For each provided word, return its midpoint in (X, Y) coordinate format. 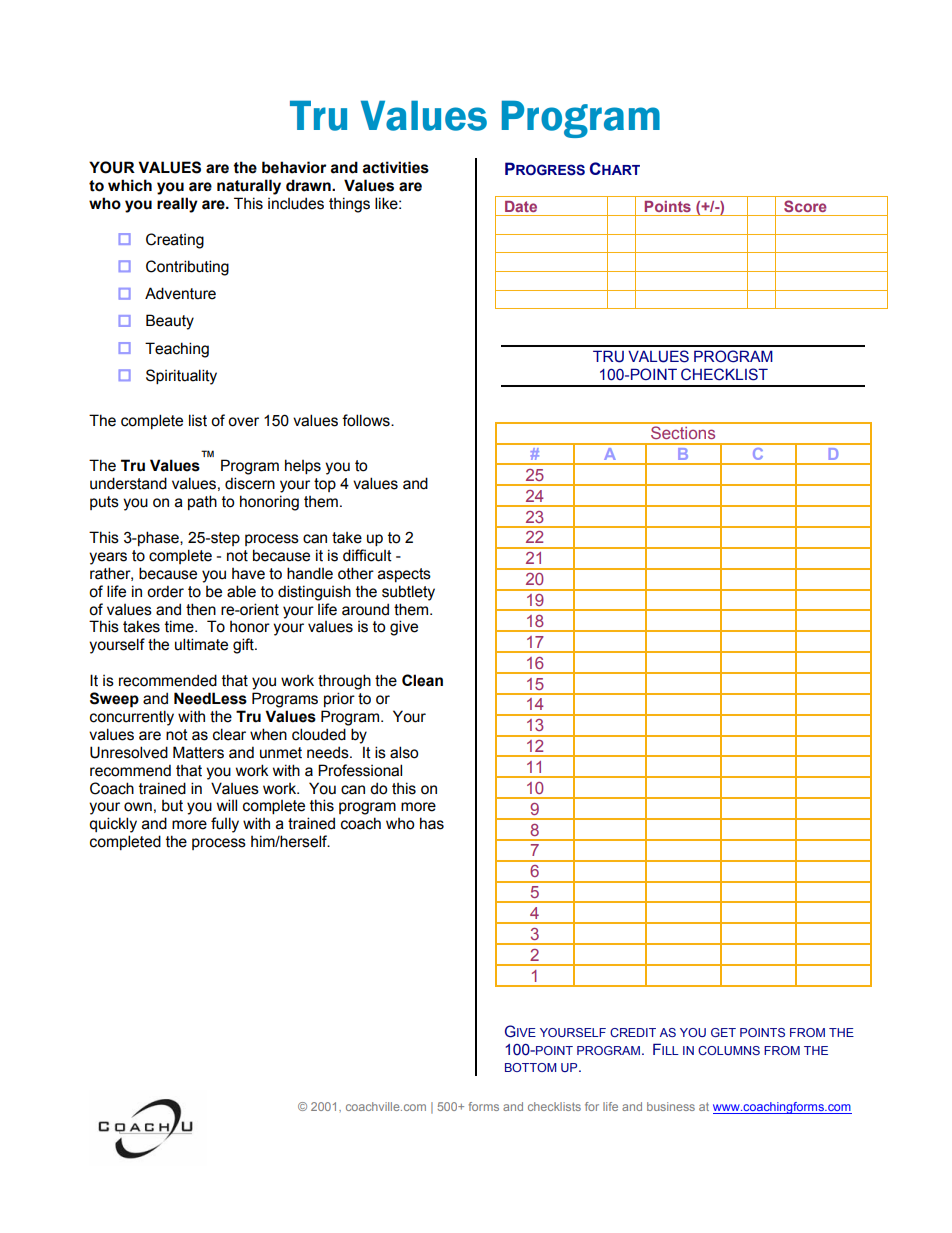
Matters (198, 752)
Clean (422, 680)
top (325, 485)
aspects (404, 575)
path (202, 502)
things (349, 205)
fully (225, 825)
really (177, 205)
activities (396, 167)
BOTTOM (530, 1067)
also (404, 752)
